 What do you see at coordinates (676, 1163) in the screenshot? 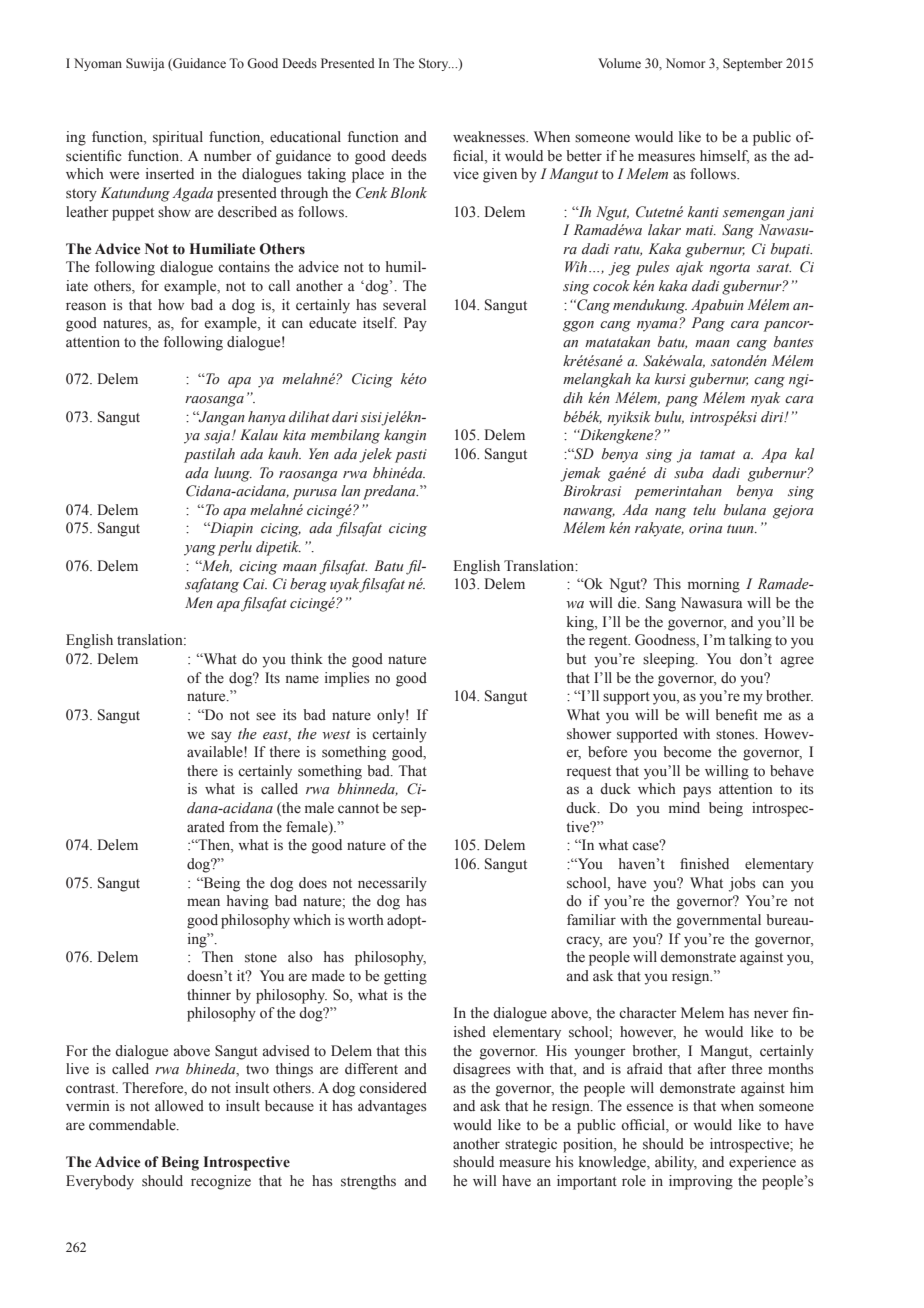
I see `ability` at bounding box center [676, 1163].
